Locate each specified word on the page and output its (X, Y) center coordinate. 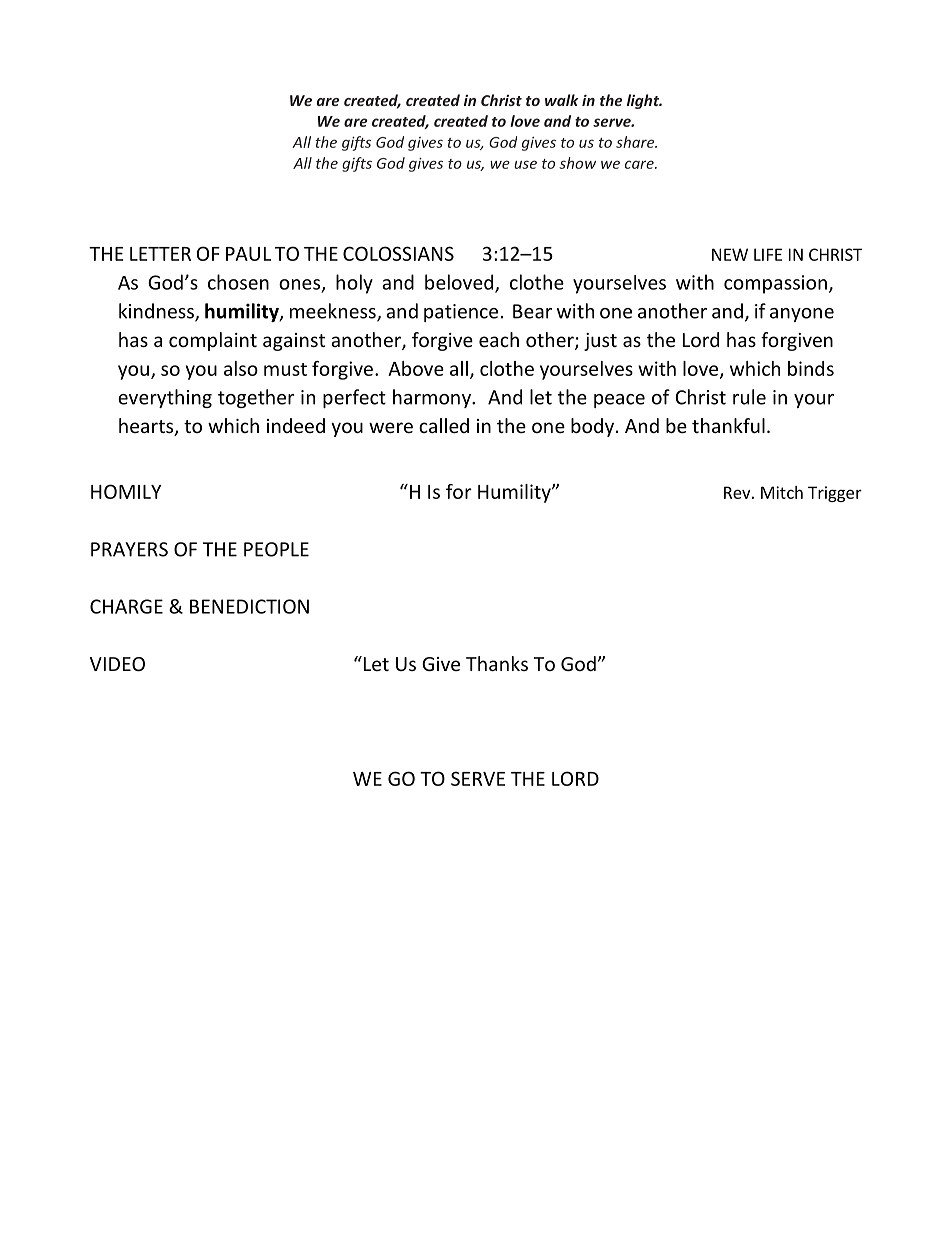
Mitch (782, 492)
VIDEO (117, 664)
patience (461, 313)
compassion (775, 284)
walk (562, 100)
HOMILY (126, 491)
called (444, 425)
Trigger (835, 494)
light (644, 101)
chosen (238, 282)
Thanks (497, 663)
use (525, 164)
